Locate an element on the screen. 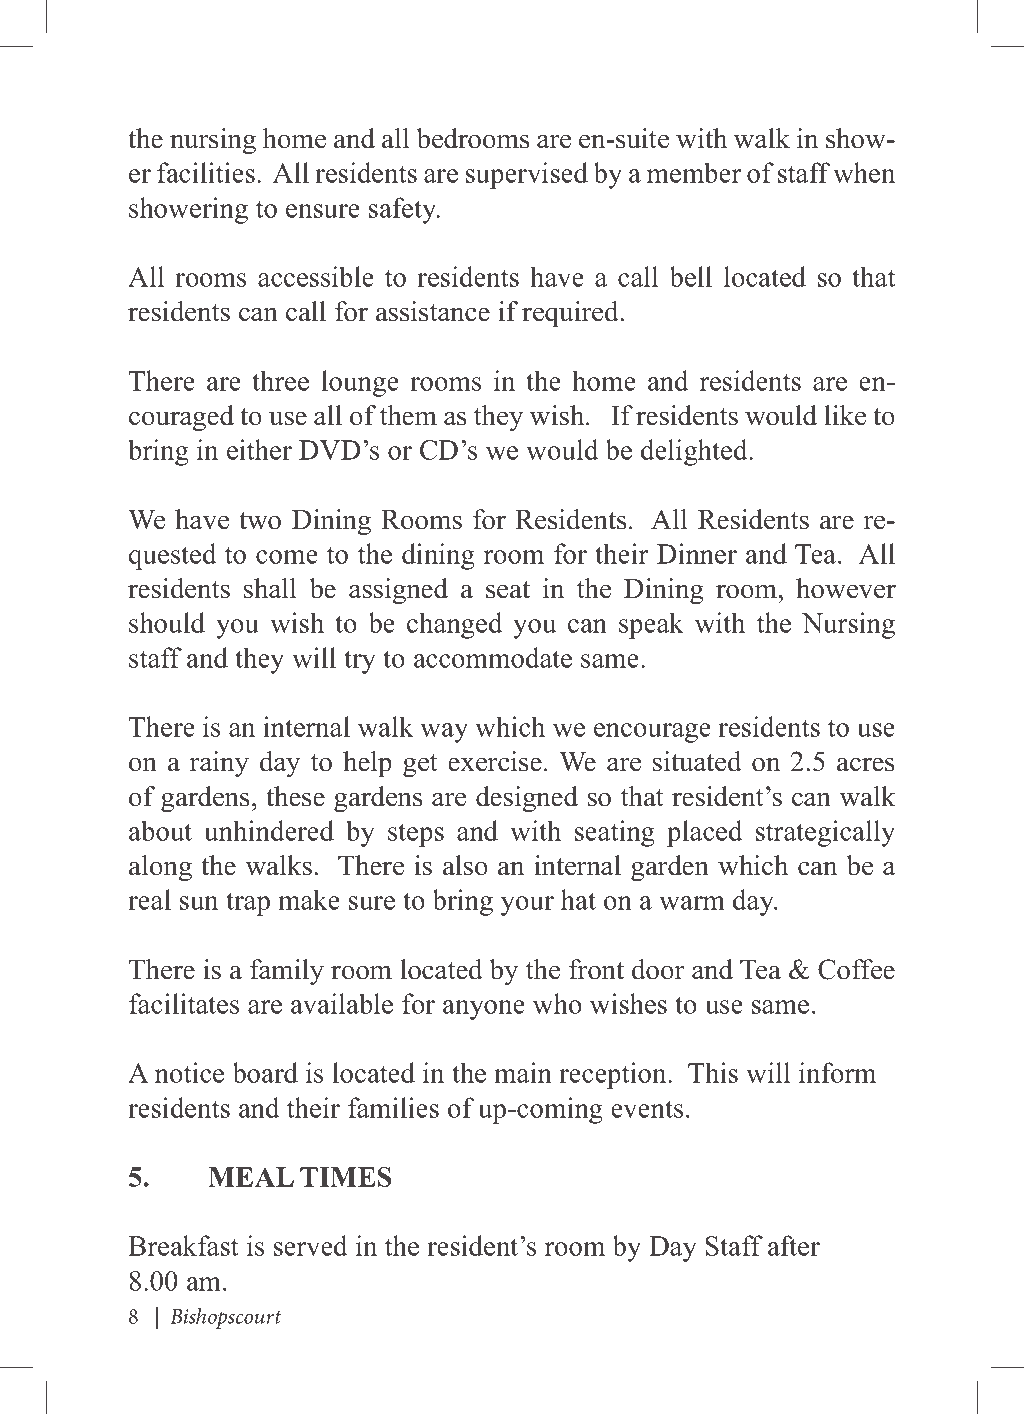 The width and height of the screenshot is (1024, 1414). three is located at coordinates (280, 380).
